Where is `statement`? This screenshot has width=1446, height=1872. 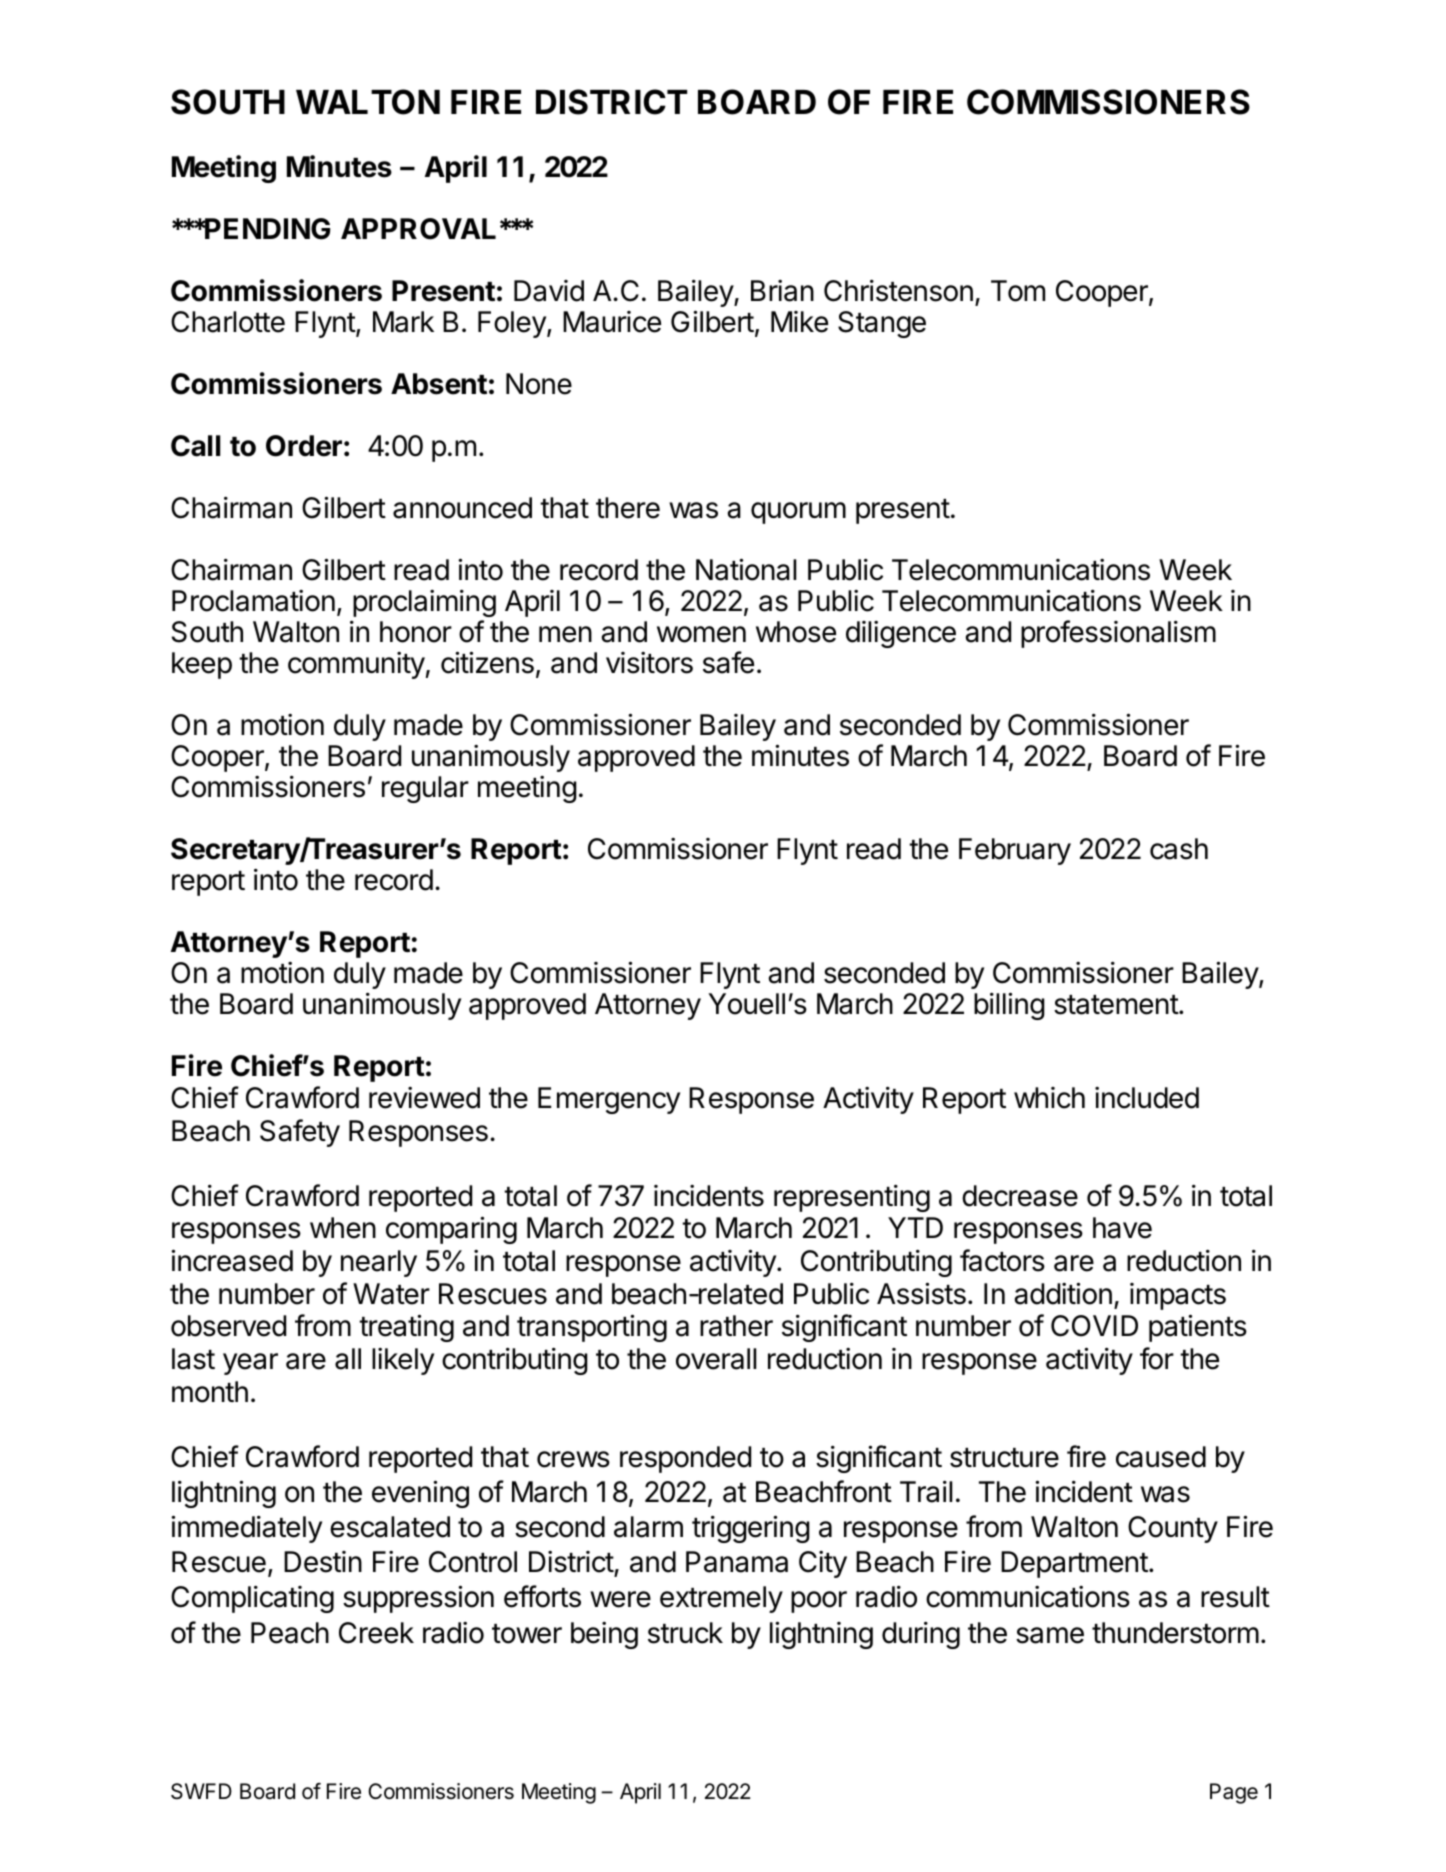 statement is located at coordinates (1117, 1005).
